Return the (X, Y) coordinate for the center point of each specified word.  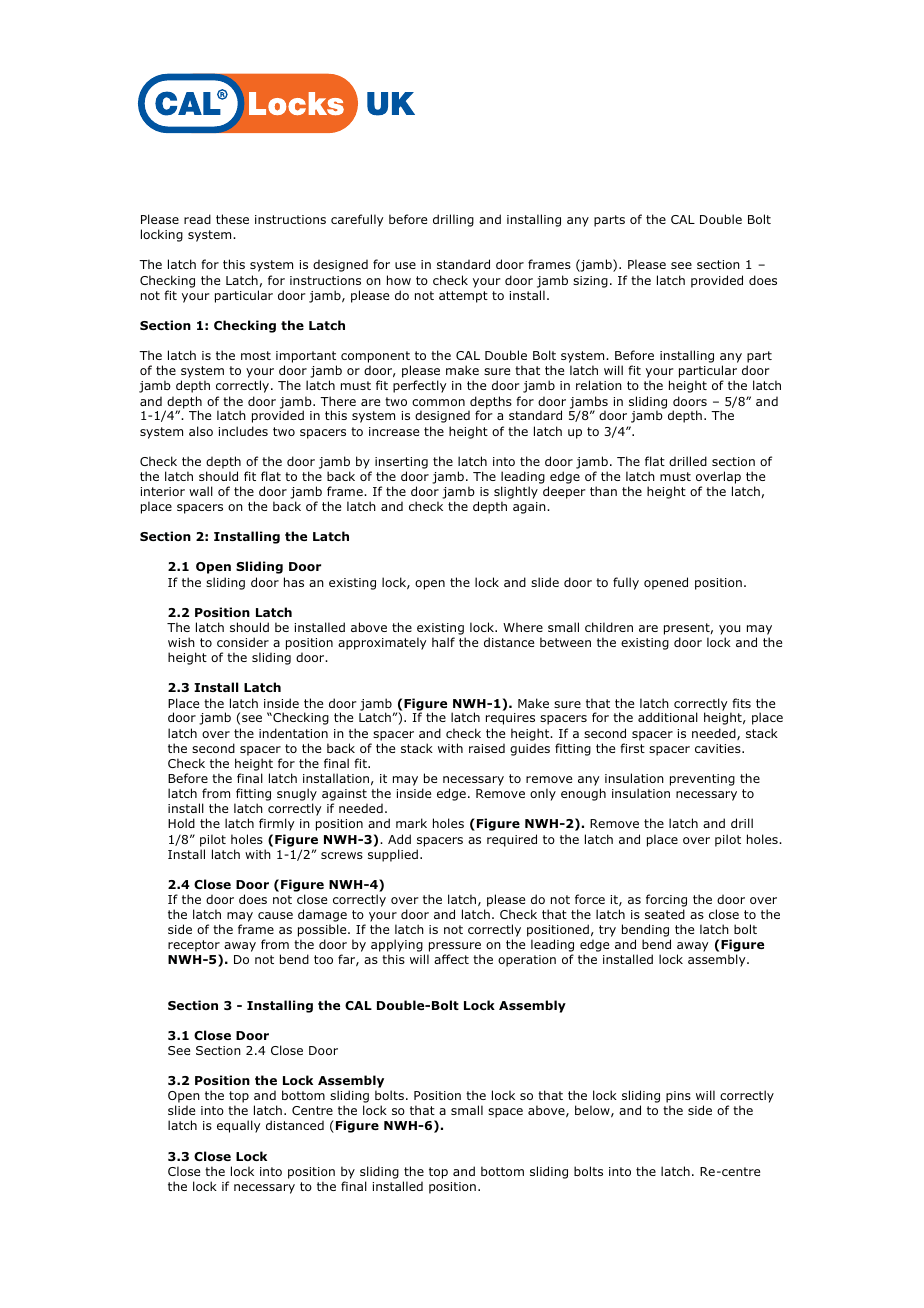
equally (239, 1126)
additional (668, 717)
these (232, 219)
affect (451, 959)
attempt (463, 297)
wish (181, 642)
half (443, 642)
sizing (590, 282)
